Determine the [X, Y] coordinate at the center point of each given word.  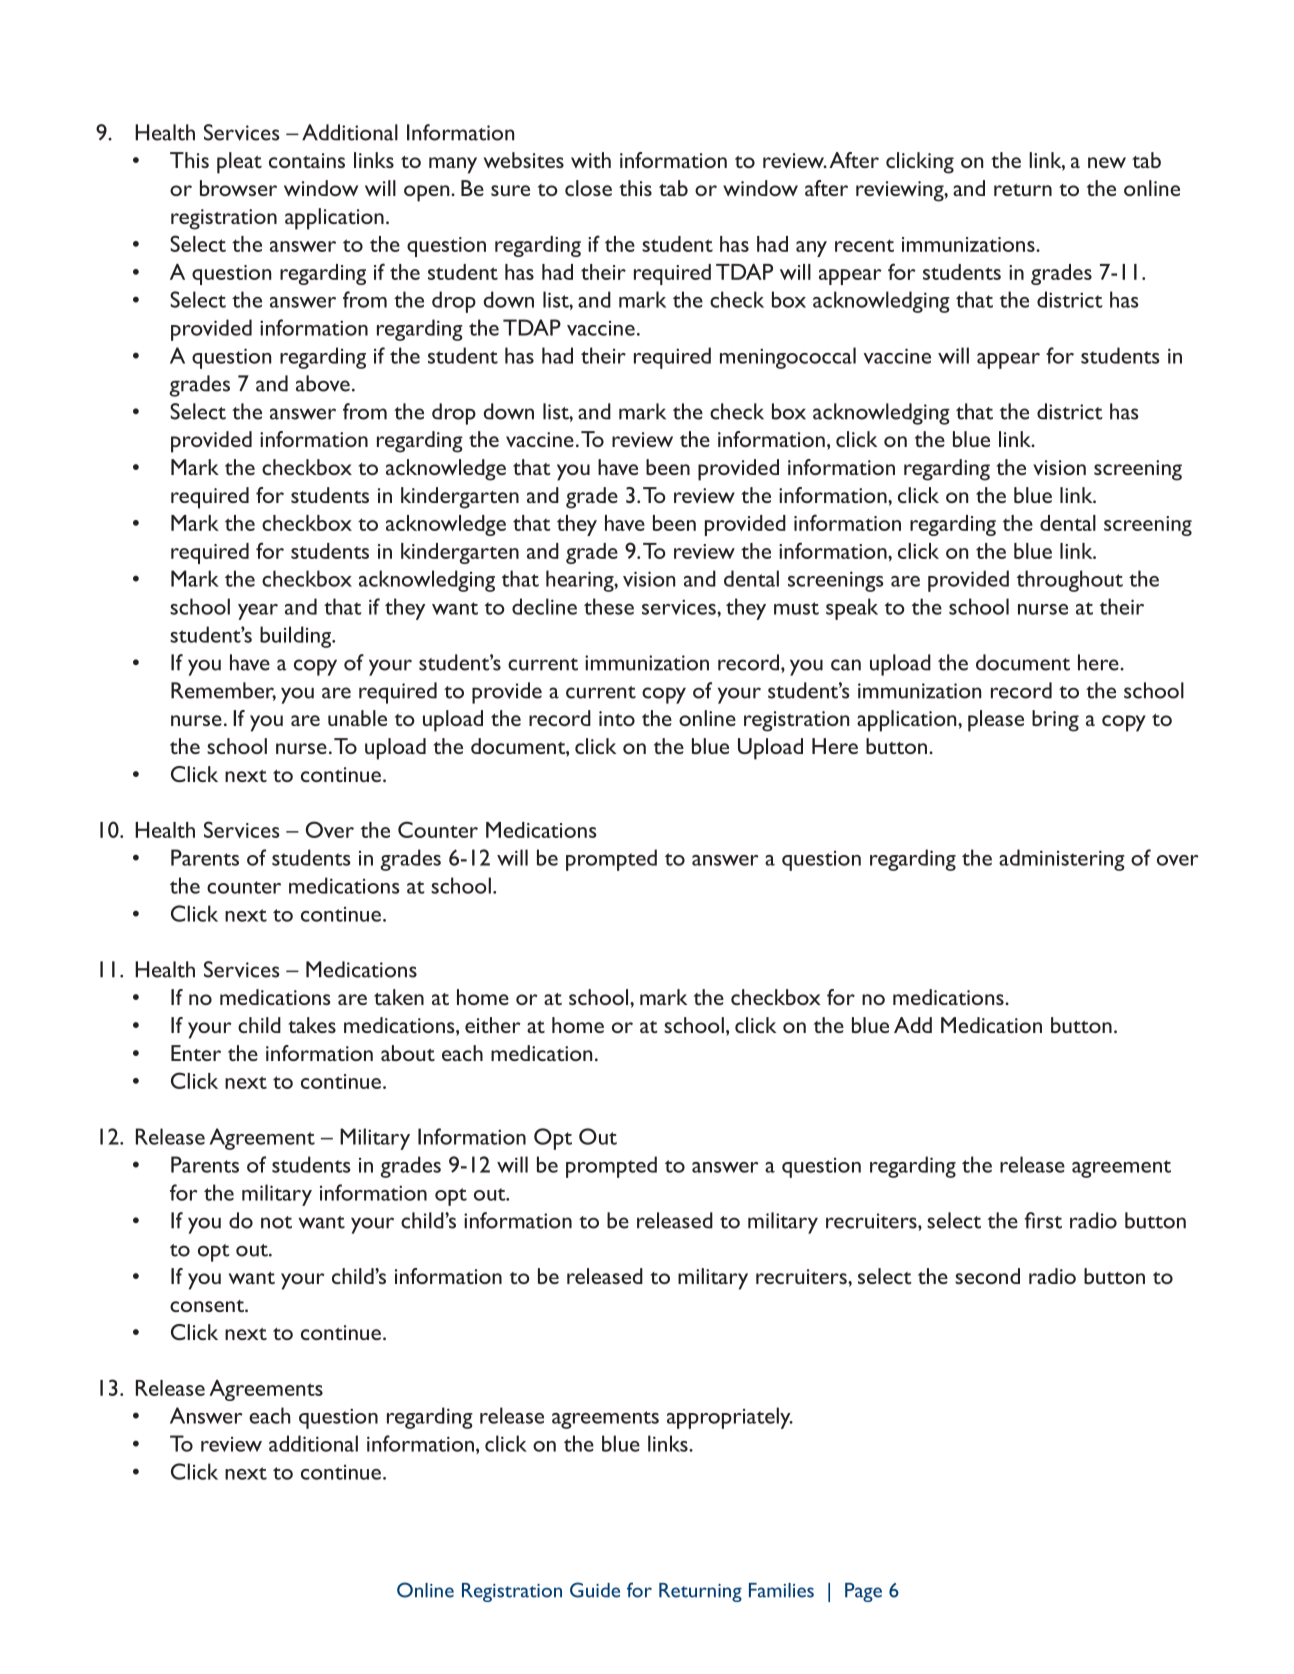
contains [307, 160]
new [1107, 162]
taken [399, 997]
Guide [595, 1590]
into [617, 718]
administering [1062, 860]
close [588, 188]
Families [781, 1590]
